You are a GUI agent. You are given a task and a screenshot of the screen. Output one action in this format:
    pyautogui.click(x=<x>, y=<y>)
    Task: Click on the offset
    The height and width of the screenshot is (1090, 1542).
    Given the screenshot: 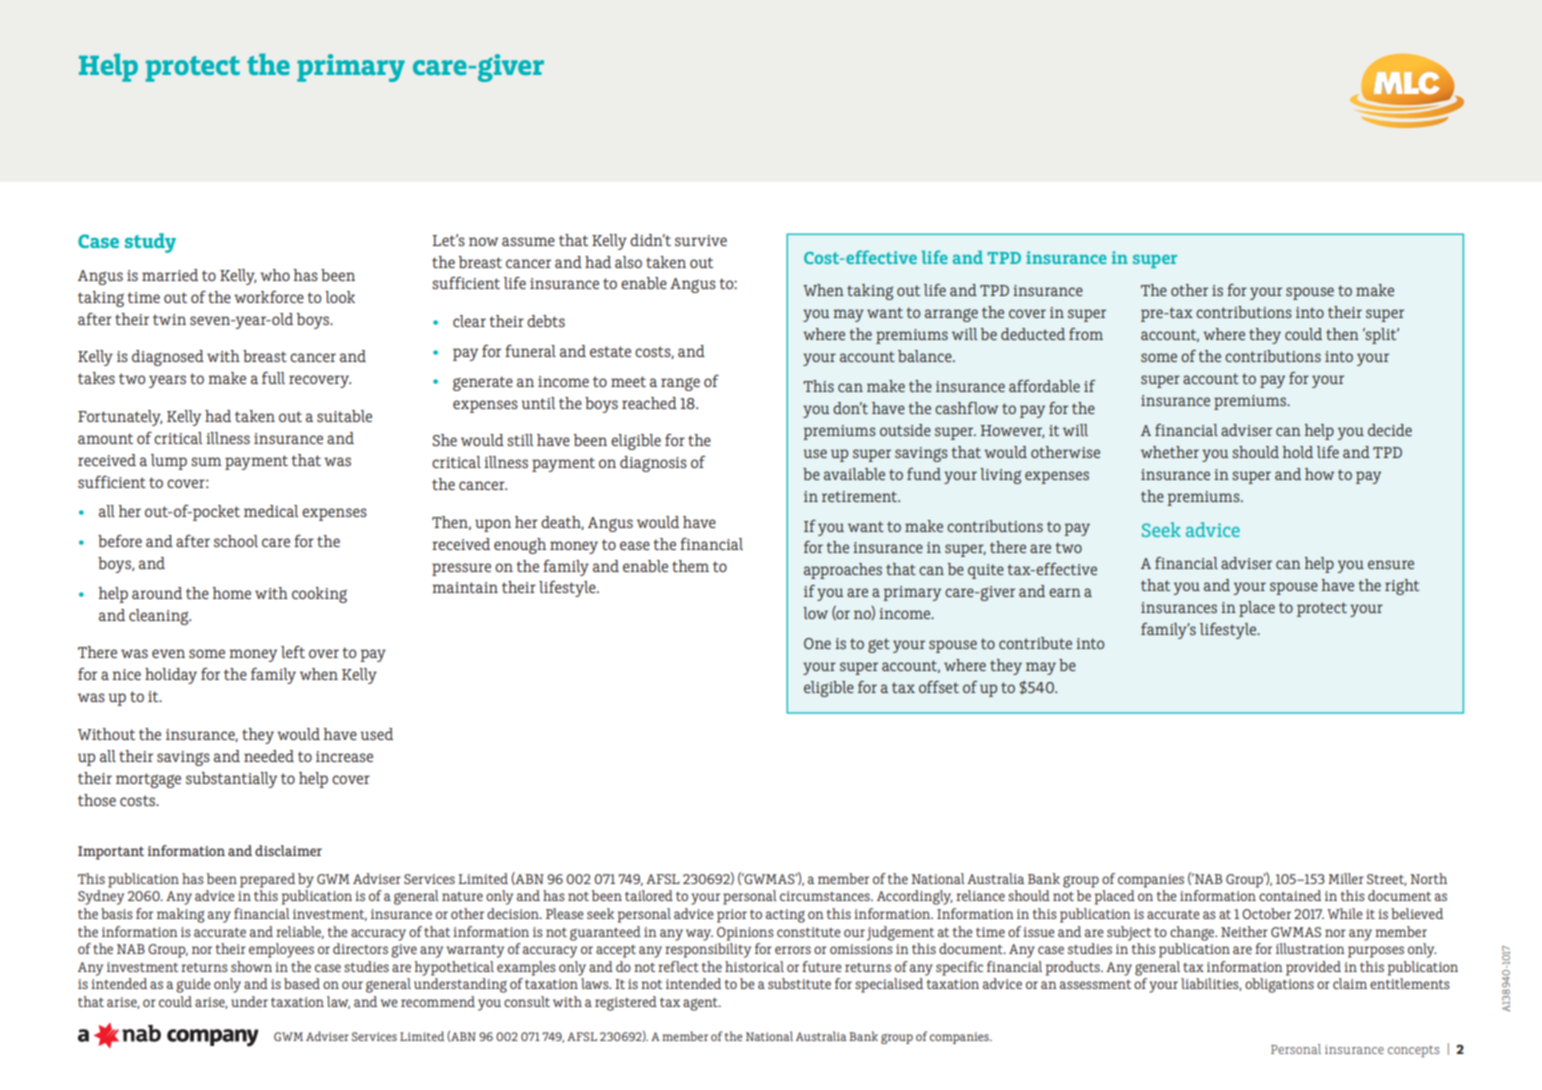 What is the action you would take?
    pyautogui.click(x=939, y=687)
